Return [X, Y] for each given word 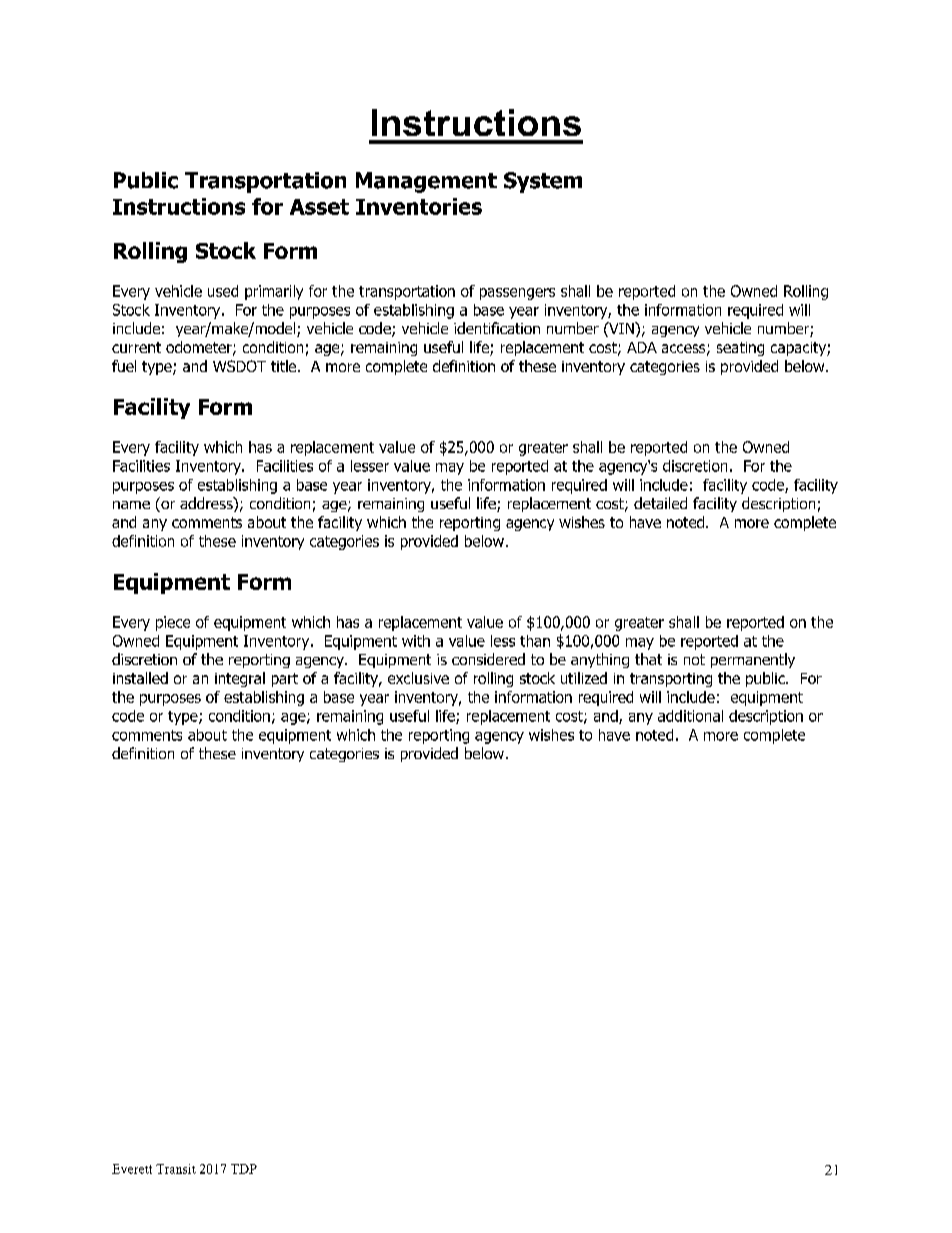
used [223, 291]
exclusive [418, 678]
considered [488, 659]
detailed [660, 503]
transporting [671, 680]
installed [140, 678]
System [543, 182]
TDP [244, 1169]
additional [690, 716]
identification [497, 328]
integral [240, 679]
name [131, 505]
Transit [176, 1169]
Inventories [419, 206]
